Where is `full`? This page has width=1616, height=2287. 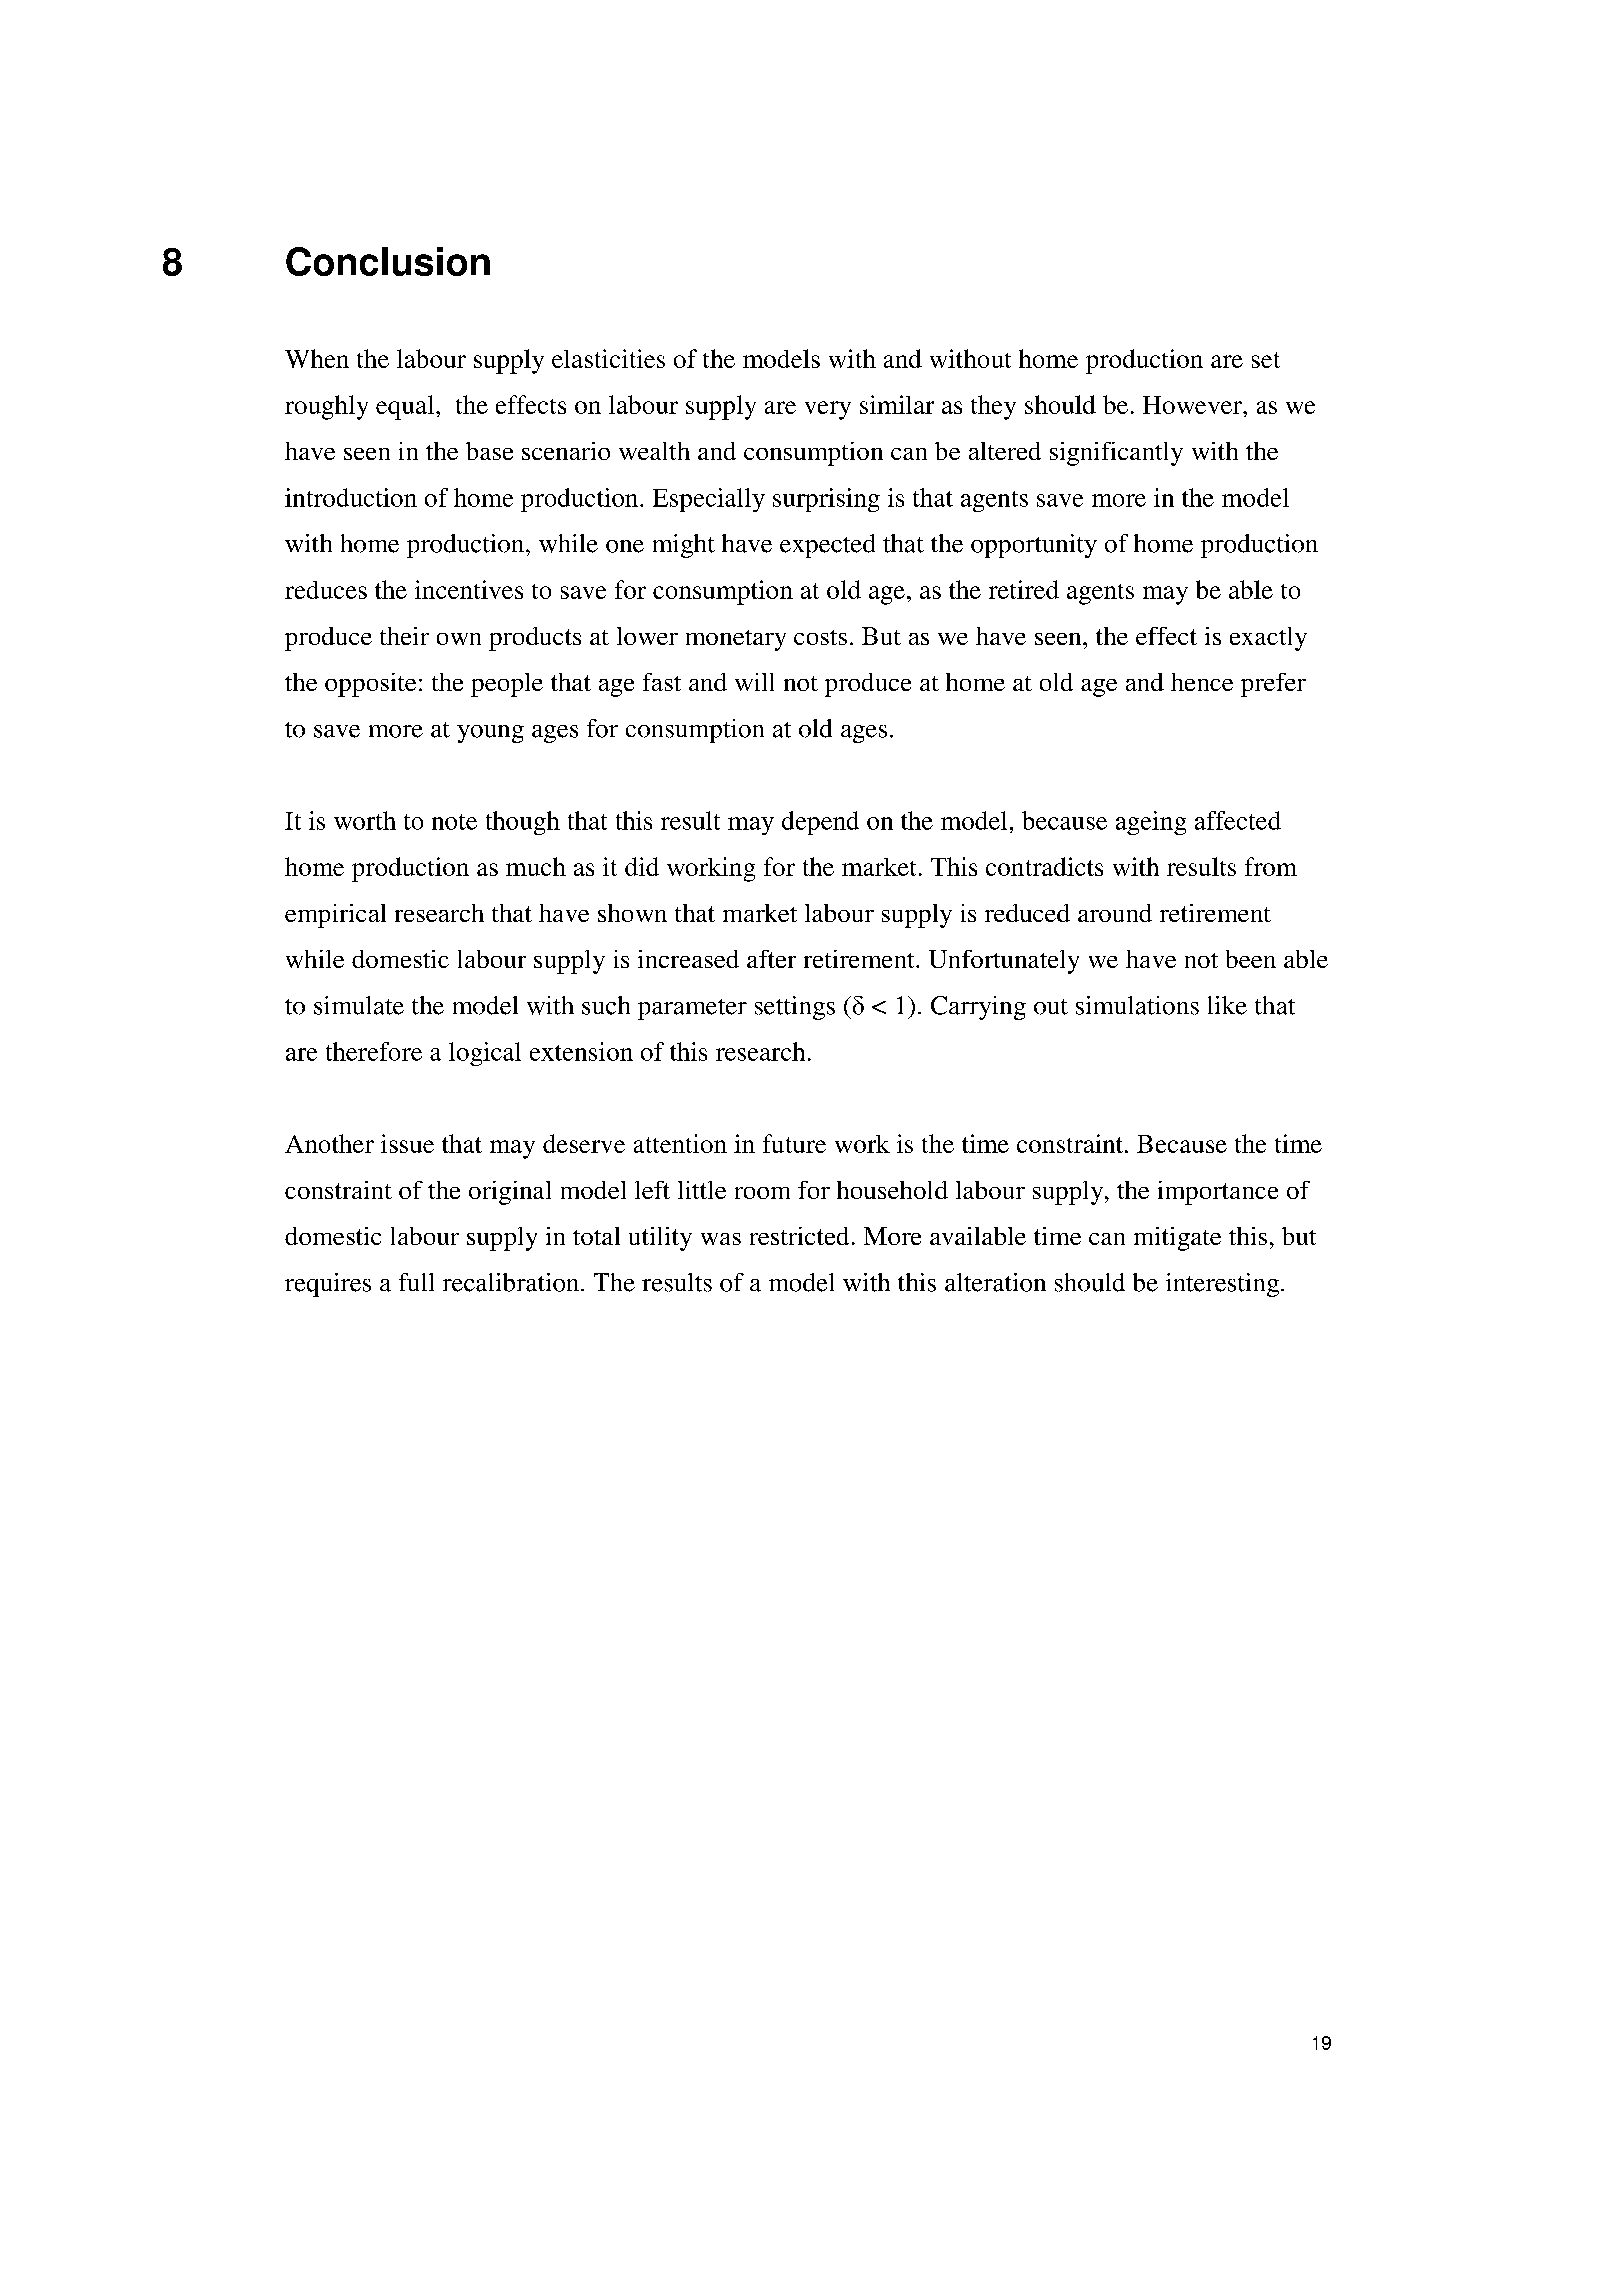 full is located at coordinates (416, 1282).
